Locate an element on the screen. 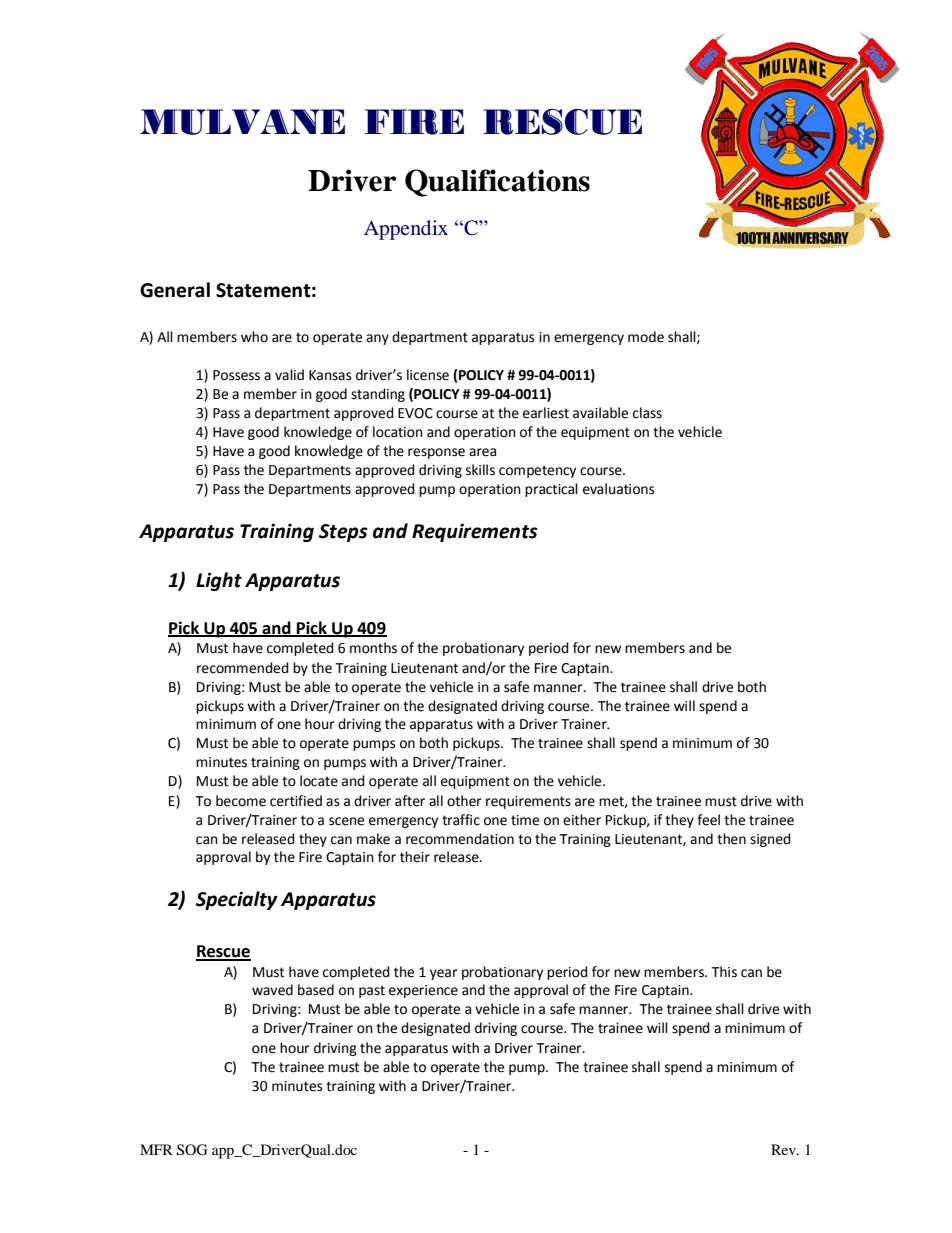 Image resolution: width=952 pixels, height=1233 pixels. Rev is located at coordinates (784, 1149).
